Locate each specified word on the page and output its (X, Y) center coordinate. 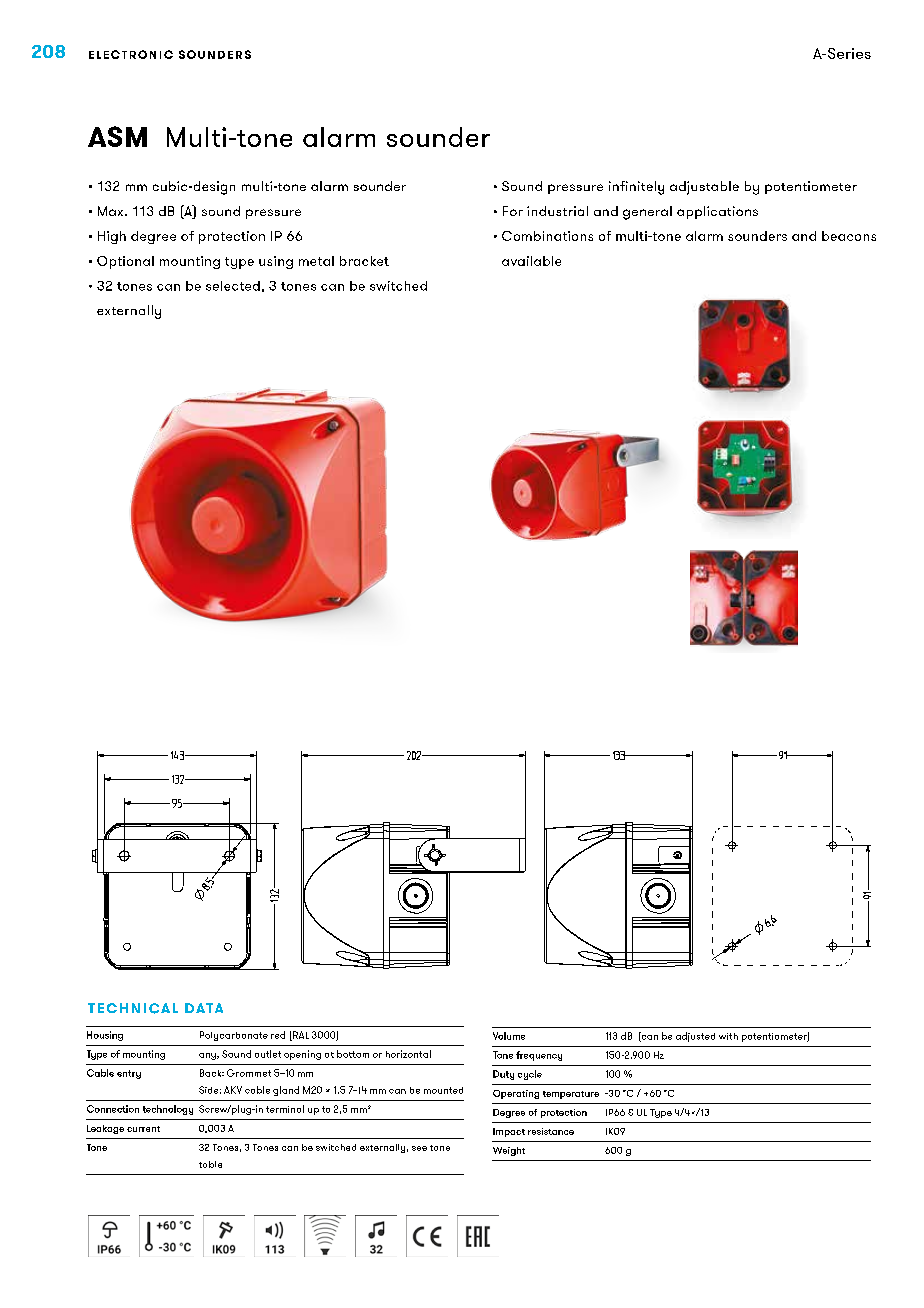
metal (316, 261)
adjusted (695, 1037)
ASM (117, 136)
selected (233, 286)
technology (168, 1110)
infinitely (636, 188)
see (419, 1148)
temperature (571, 1095)
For (513, 211)
